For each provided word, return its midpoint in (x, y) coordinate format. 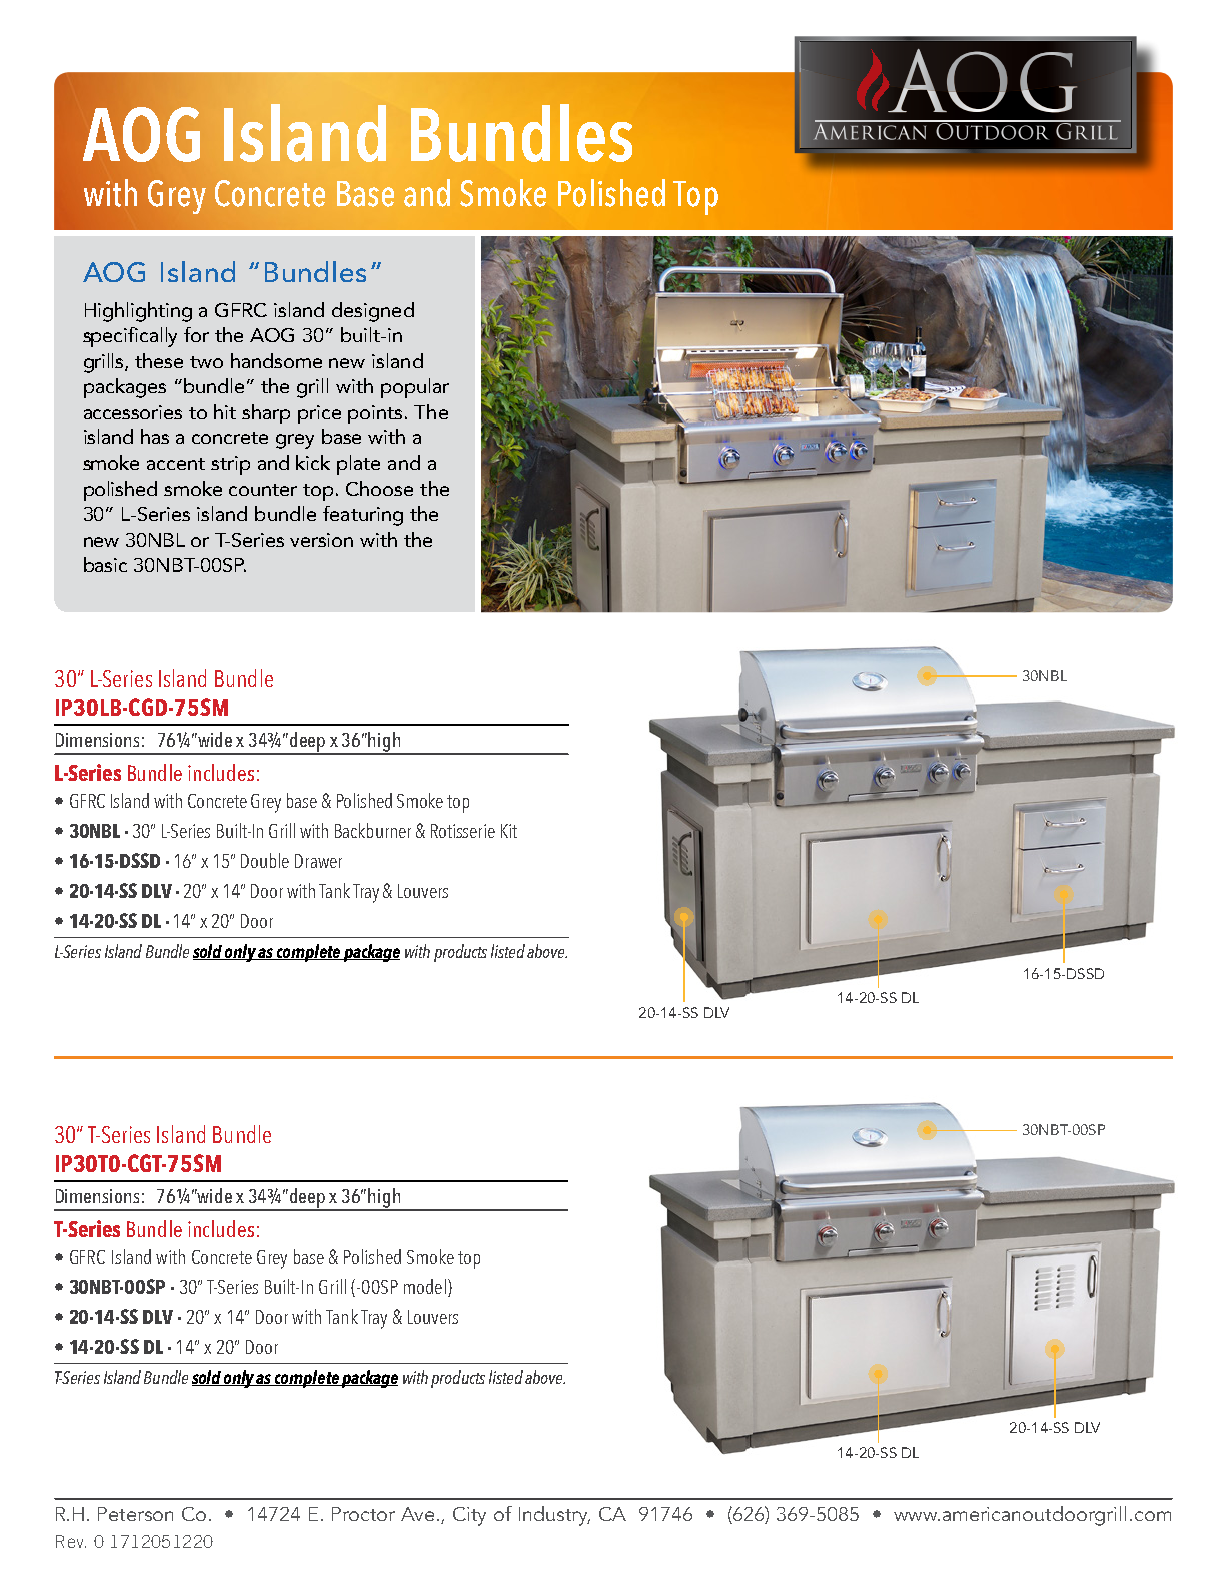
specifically (130, 337)
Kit (509, 831)
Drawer (318, 861)
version (321, 540)
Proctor (363, 1514)
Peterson (135, 1514)
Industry (554, 1516)
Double (265, 860)
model (425, 1286)
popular (415, 388)
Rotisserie (463, 831)
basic (105, 564)
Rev (71, 1541)
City (469, 1516)
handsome (276, 360)
